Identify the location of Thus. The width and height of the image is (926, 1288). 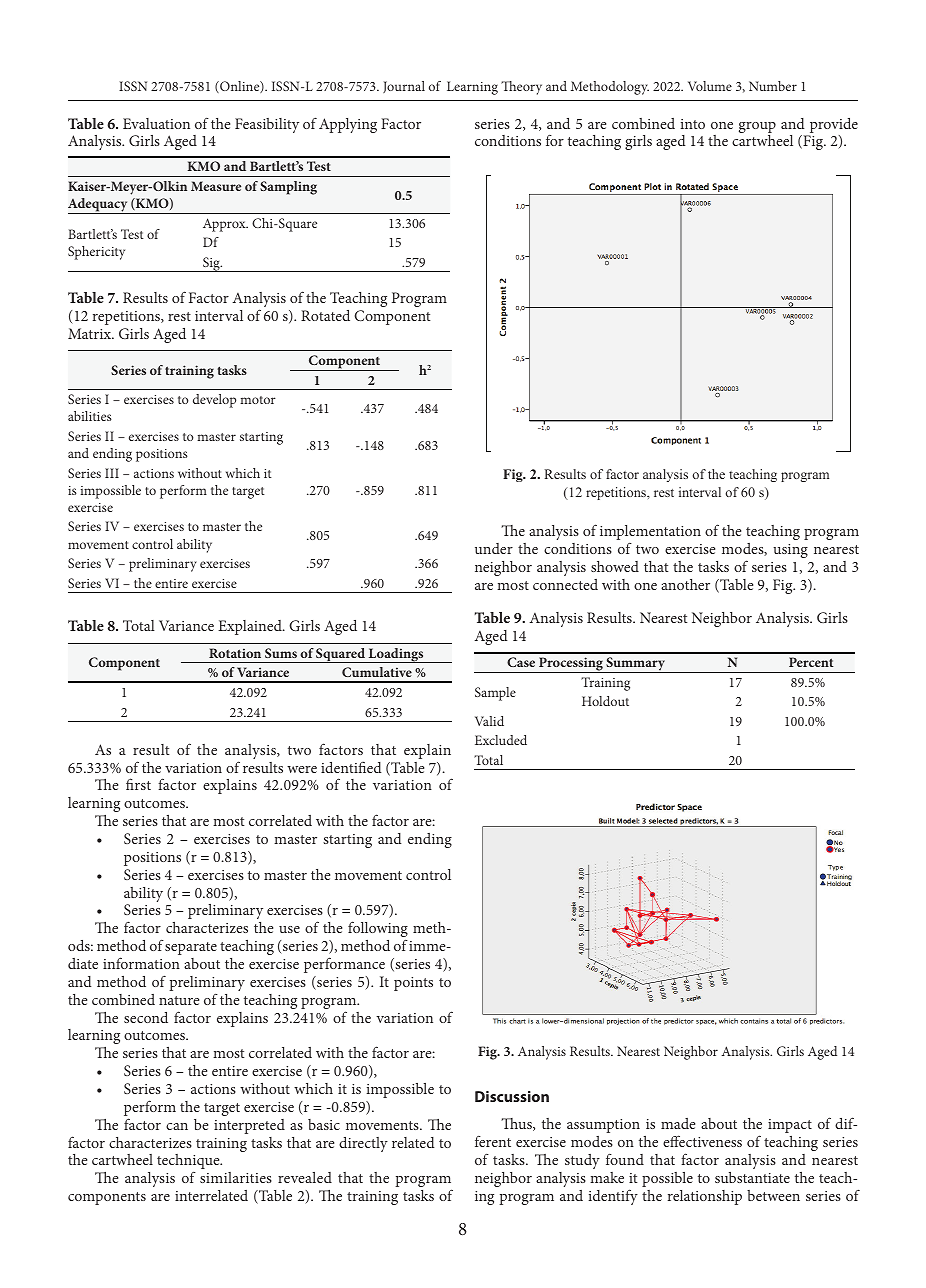
(517, 1124).
